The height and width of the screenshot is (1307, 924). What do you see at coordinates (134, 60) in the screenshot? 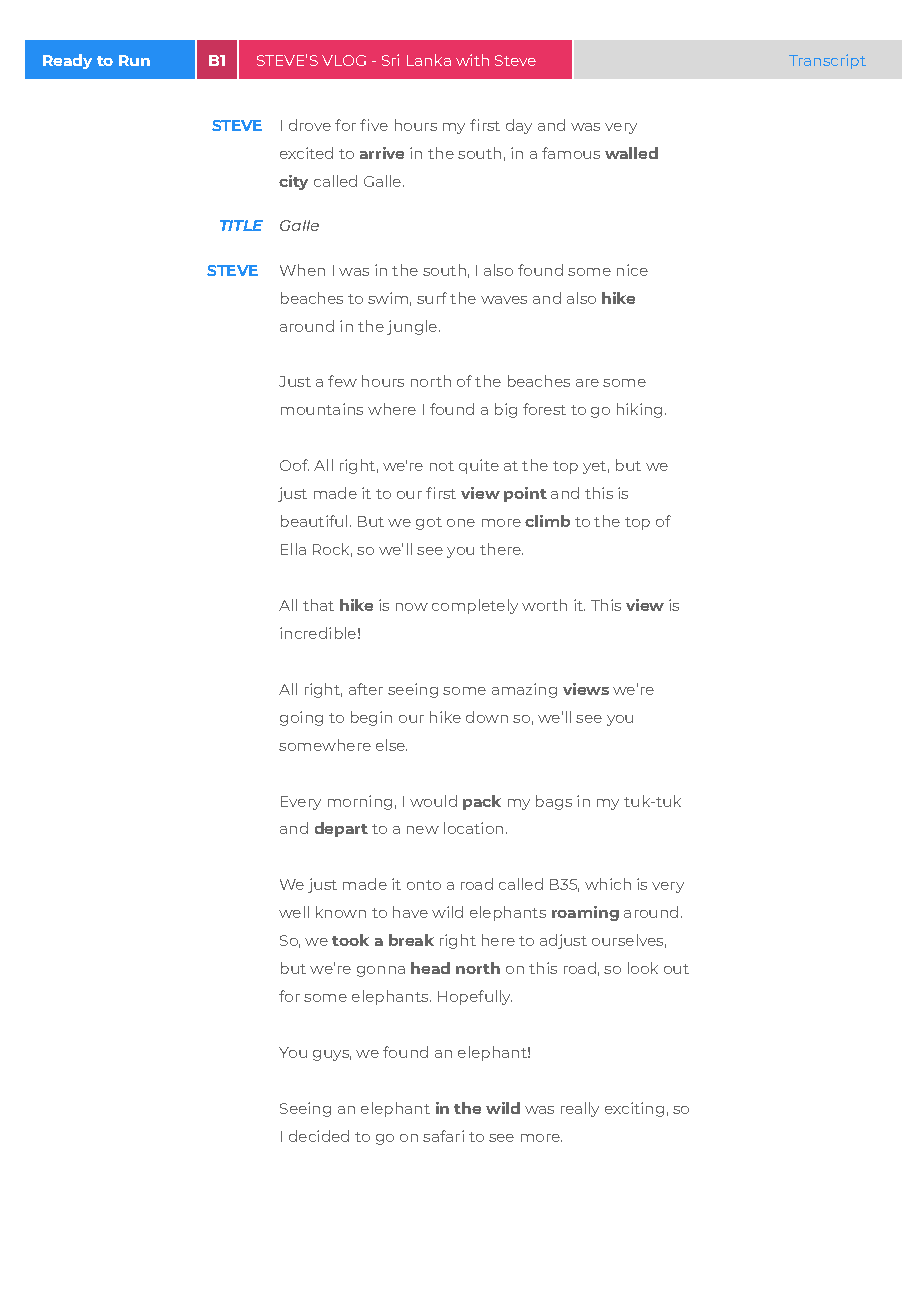
I see `Run` at bounding box center [134, 60].
